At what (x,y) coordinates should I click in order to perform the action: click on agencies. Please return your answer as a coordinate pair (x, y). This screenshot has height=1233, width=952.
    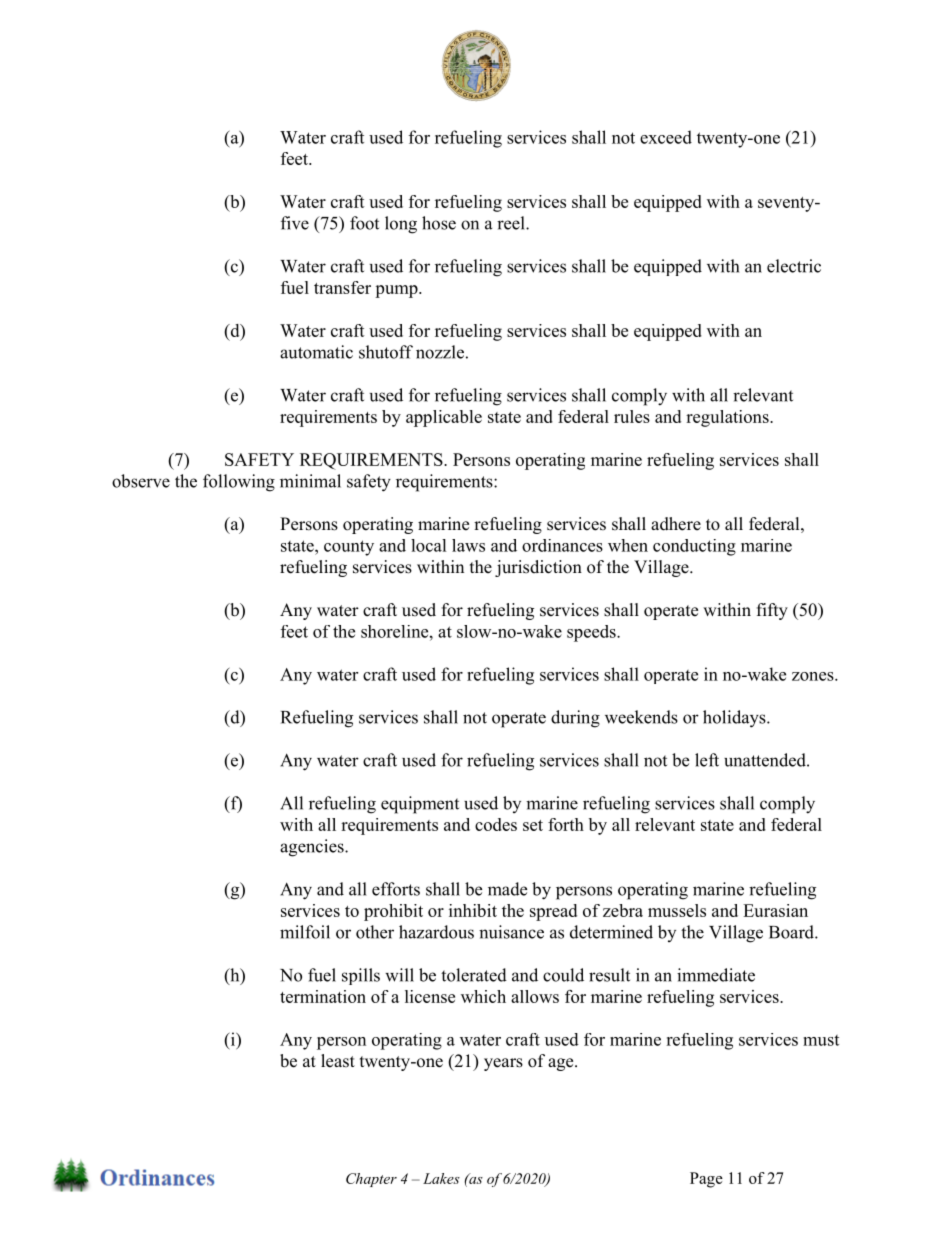
    Looking at the image, I should click on (313, 848).
